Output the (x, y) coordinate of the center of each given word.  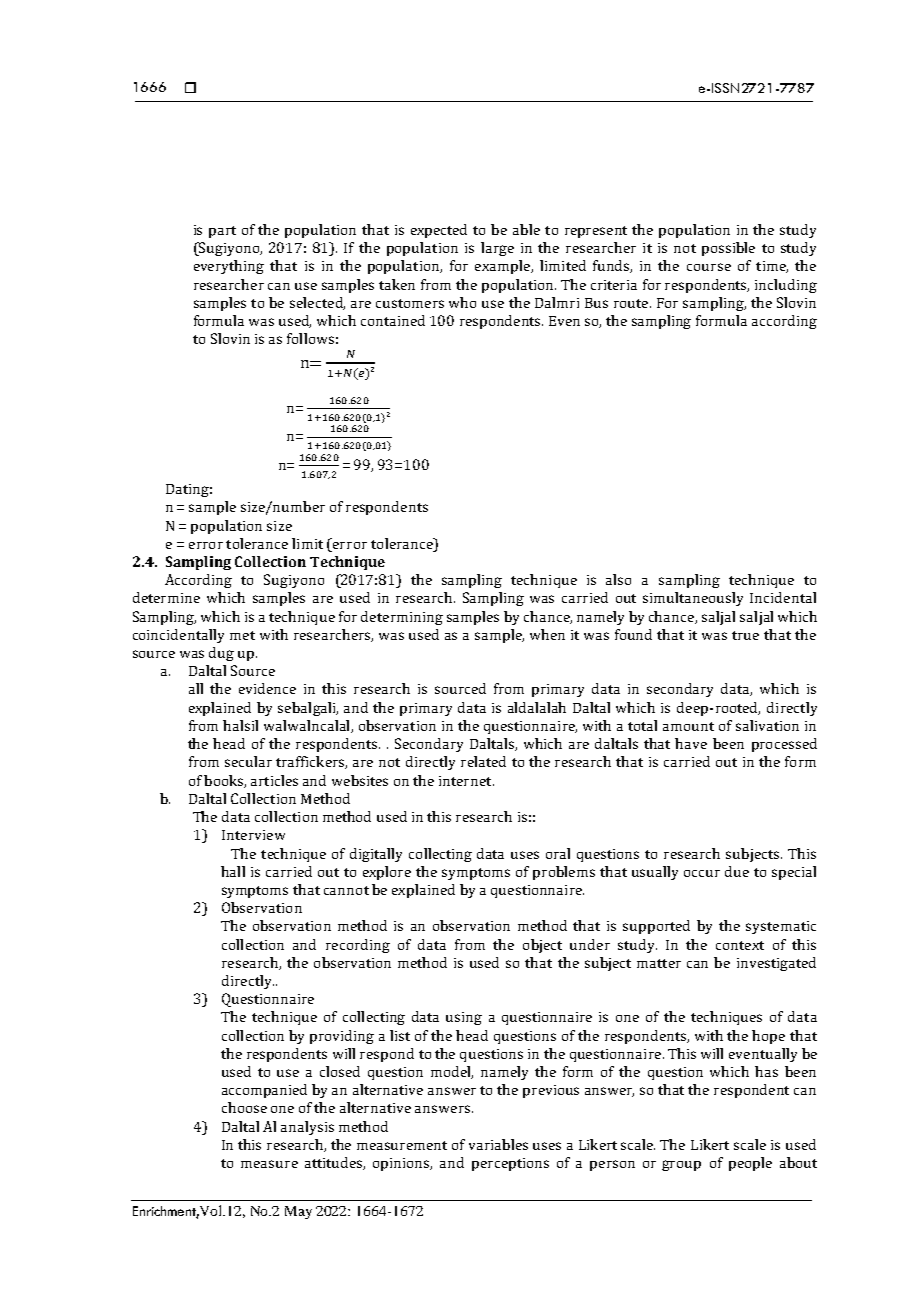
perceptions (510, 1164)
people (750, 1164)
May (298, 1212)
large (497, 249)
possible (728, 249)
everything (229, 267)
